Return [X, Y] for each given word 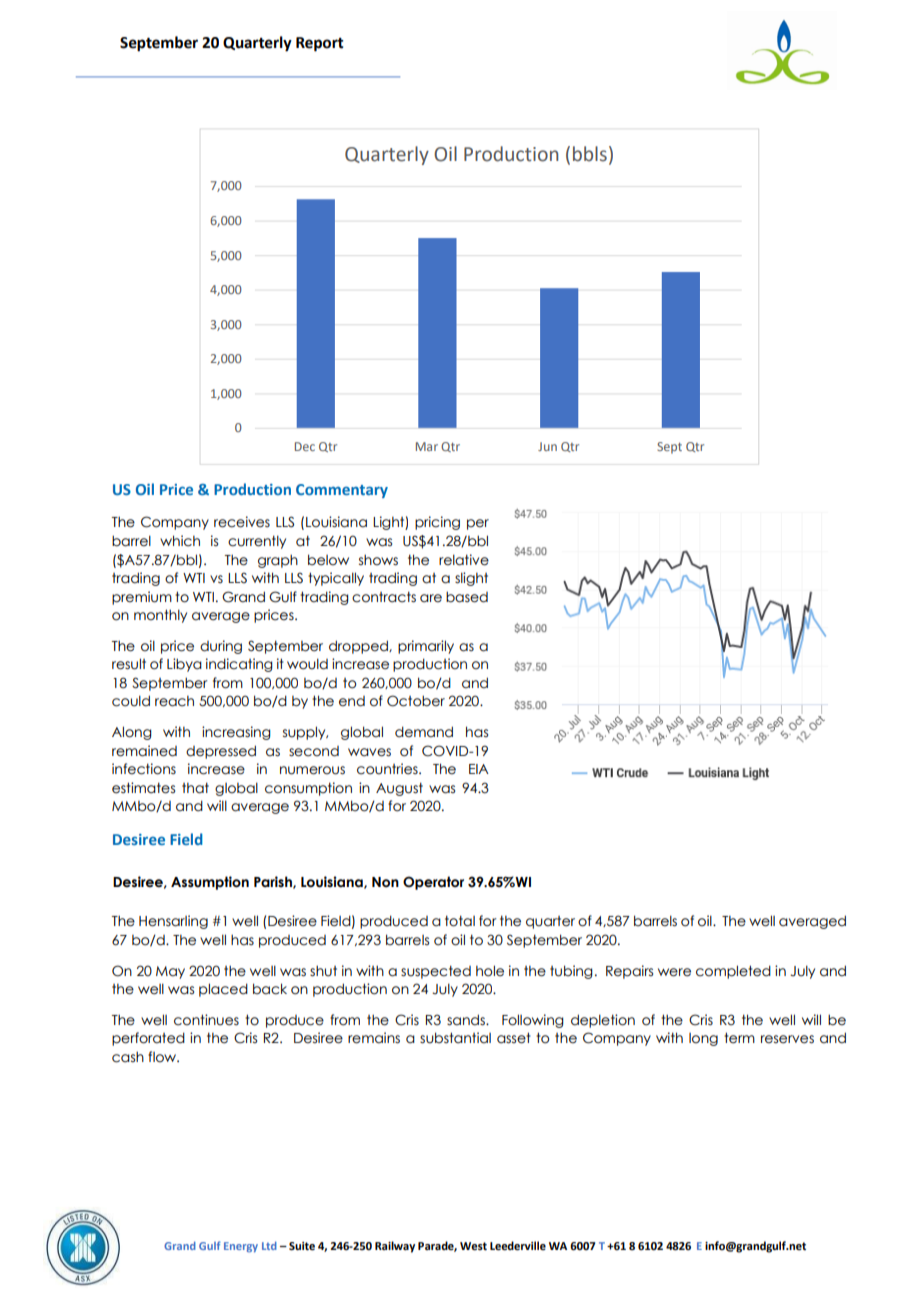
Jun [547, 446]
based [467, 597]
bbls [590, 154]
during [221, 647]
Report [320, 44]
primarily [426, 647]
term [739, 1038]
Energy [241, 1247]
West [473, 1246]
